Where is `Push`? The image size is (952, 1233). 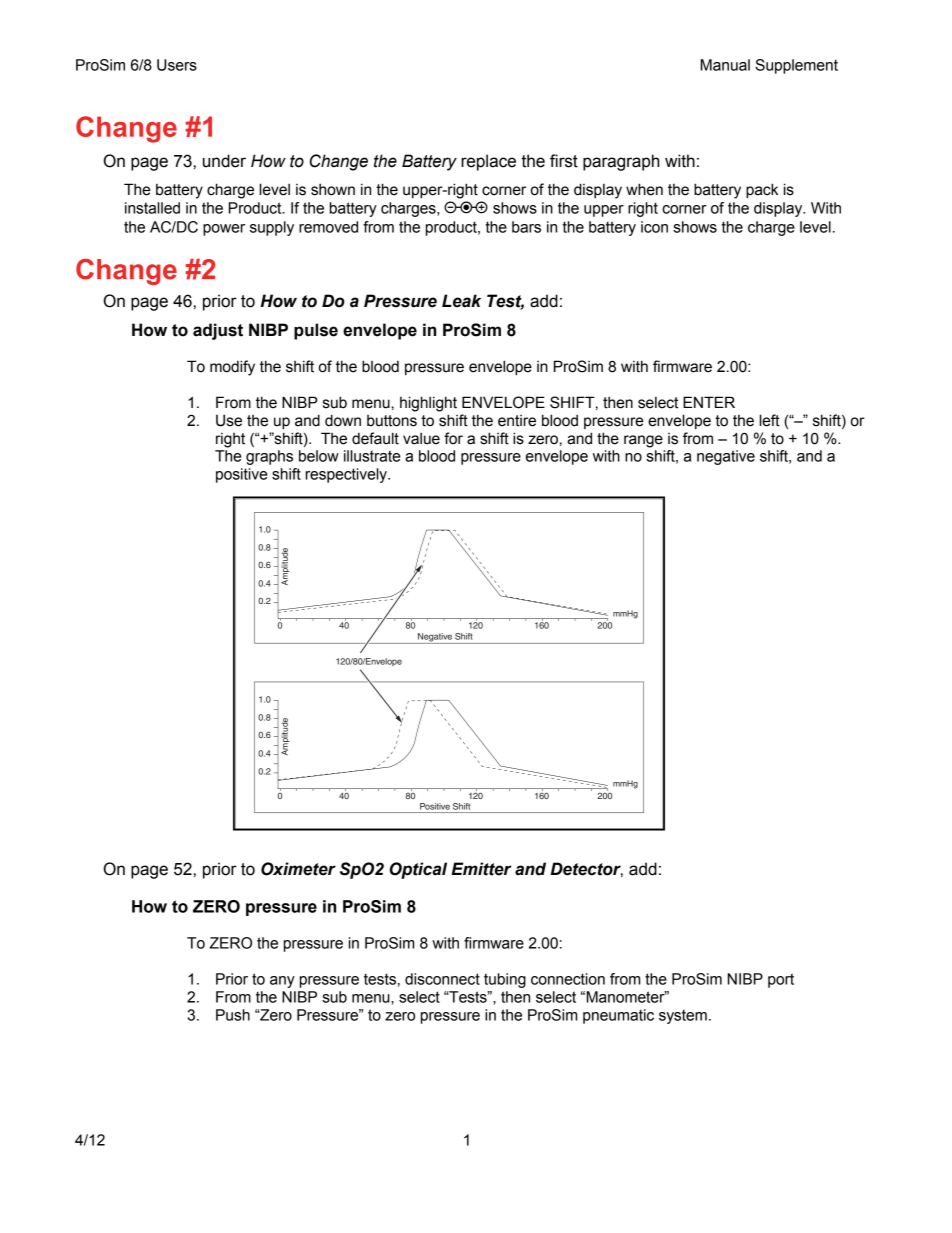
Push is located at coordinates (233, 1015).
